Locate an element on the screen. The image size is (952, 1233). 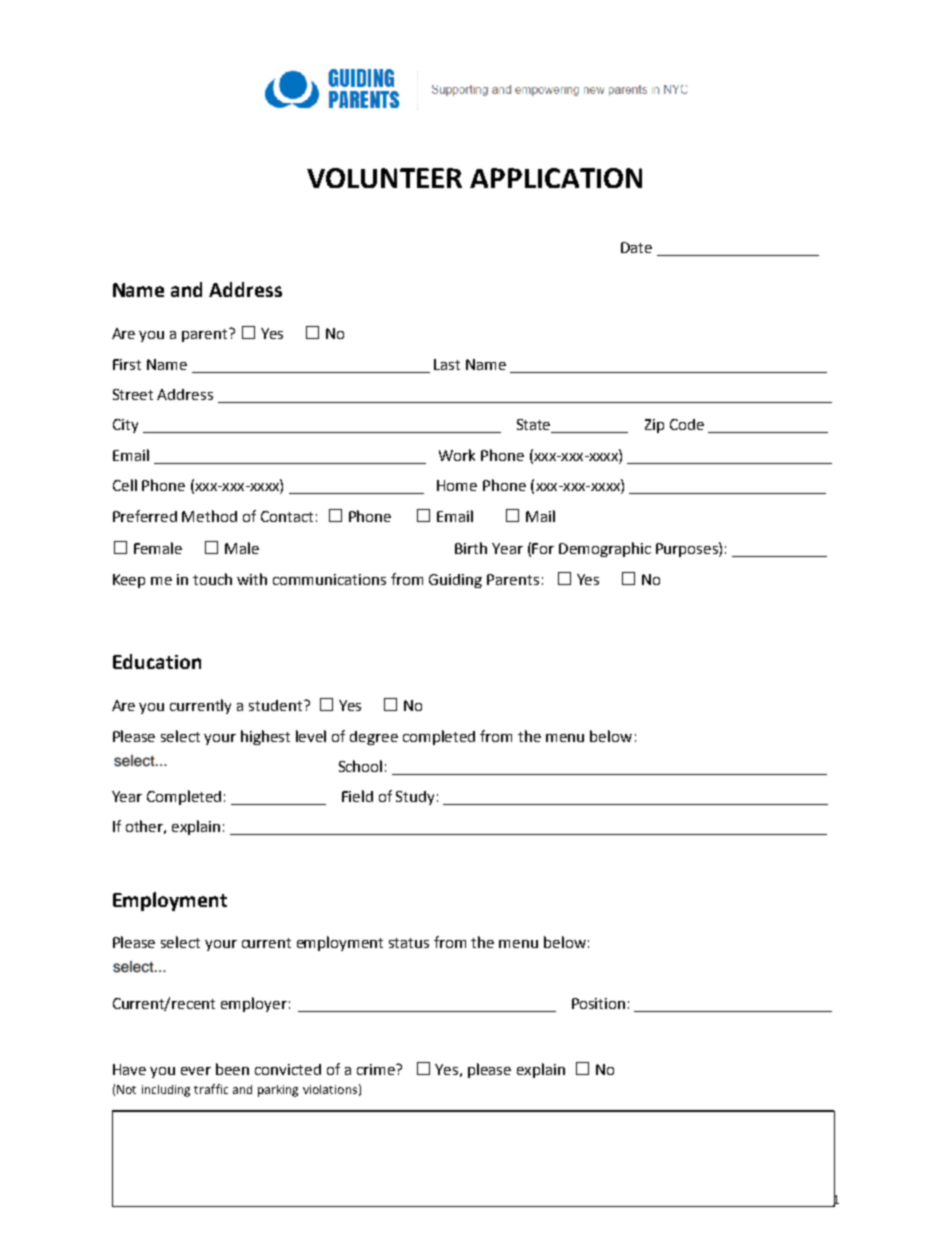
Home is located at coordinates (457, 485).
